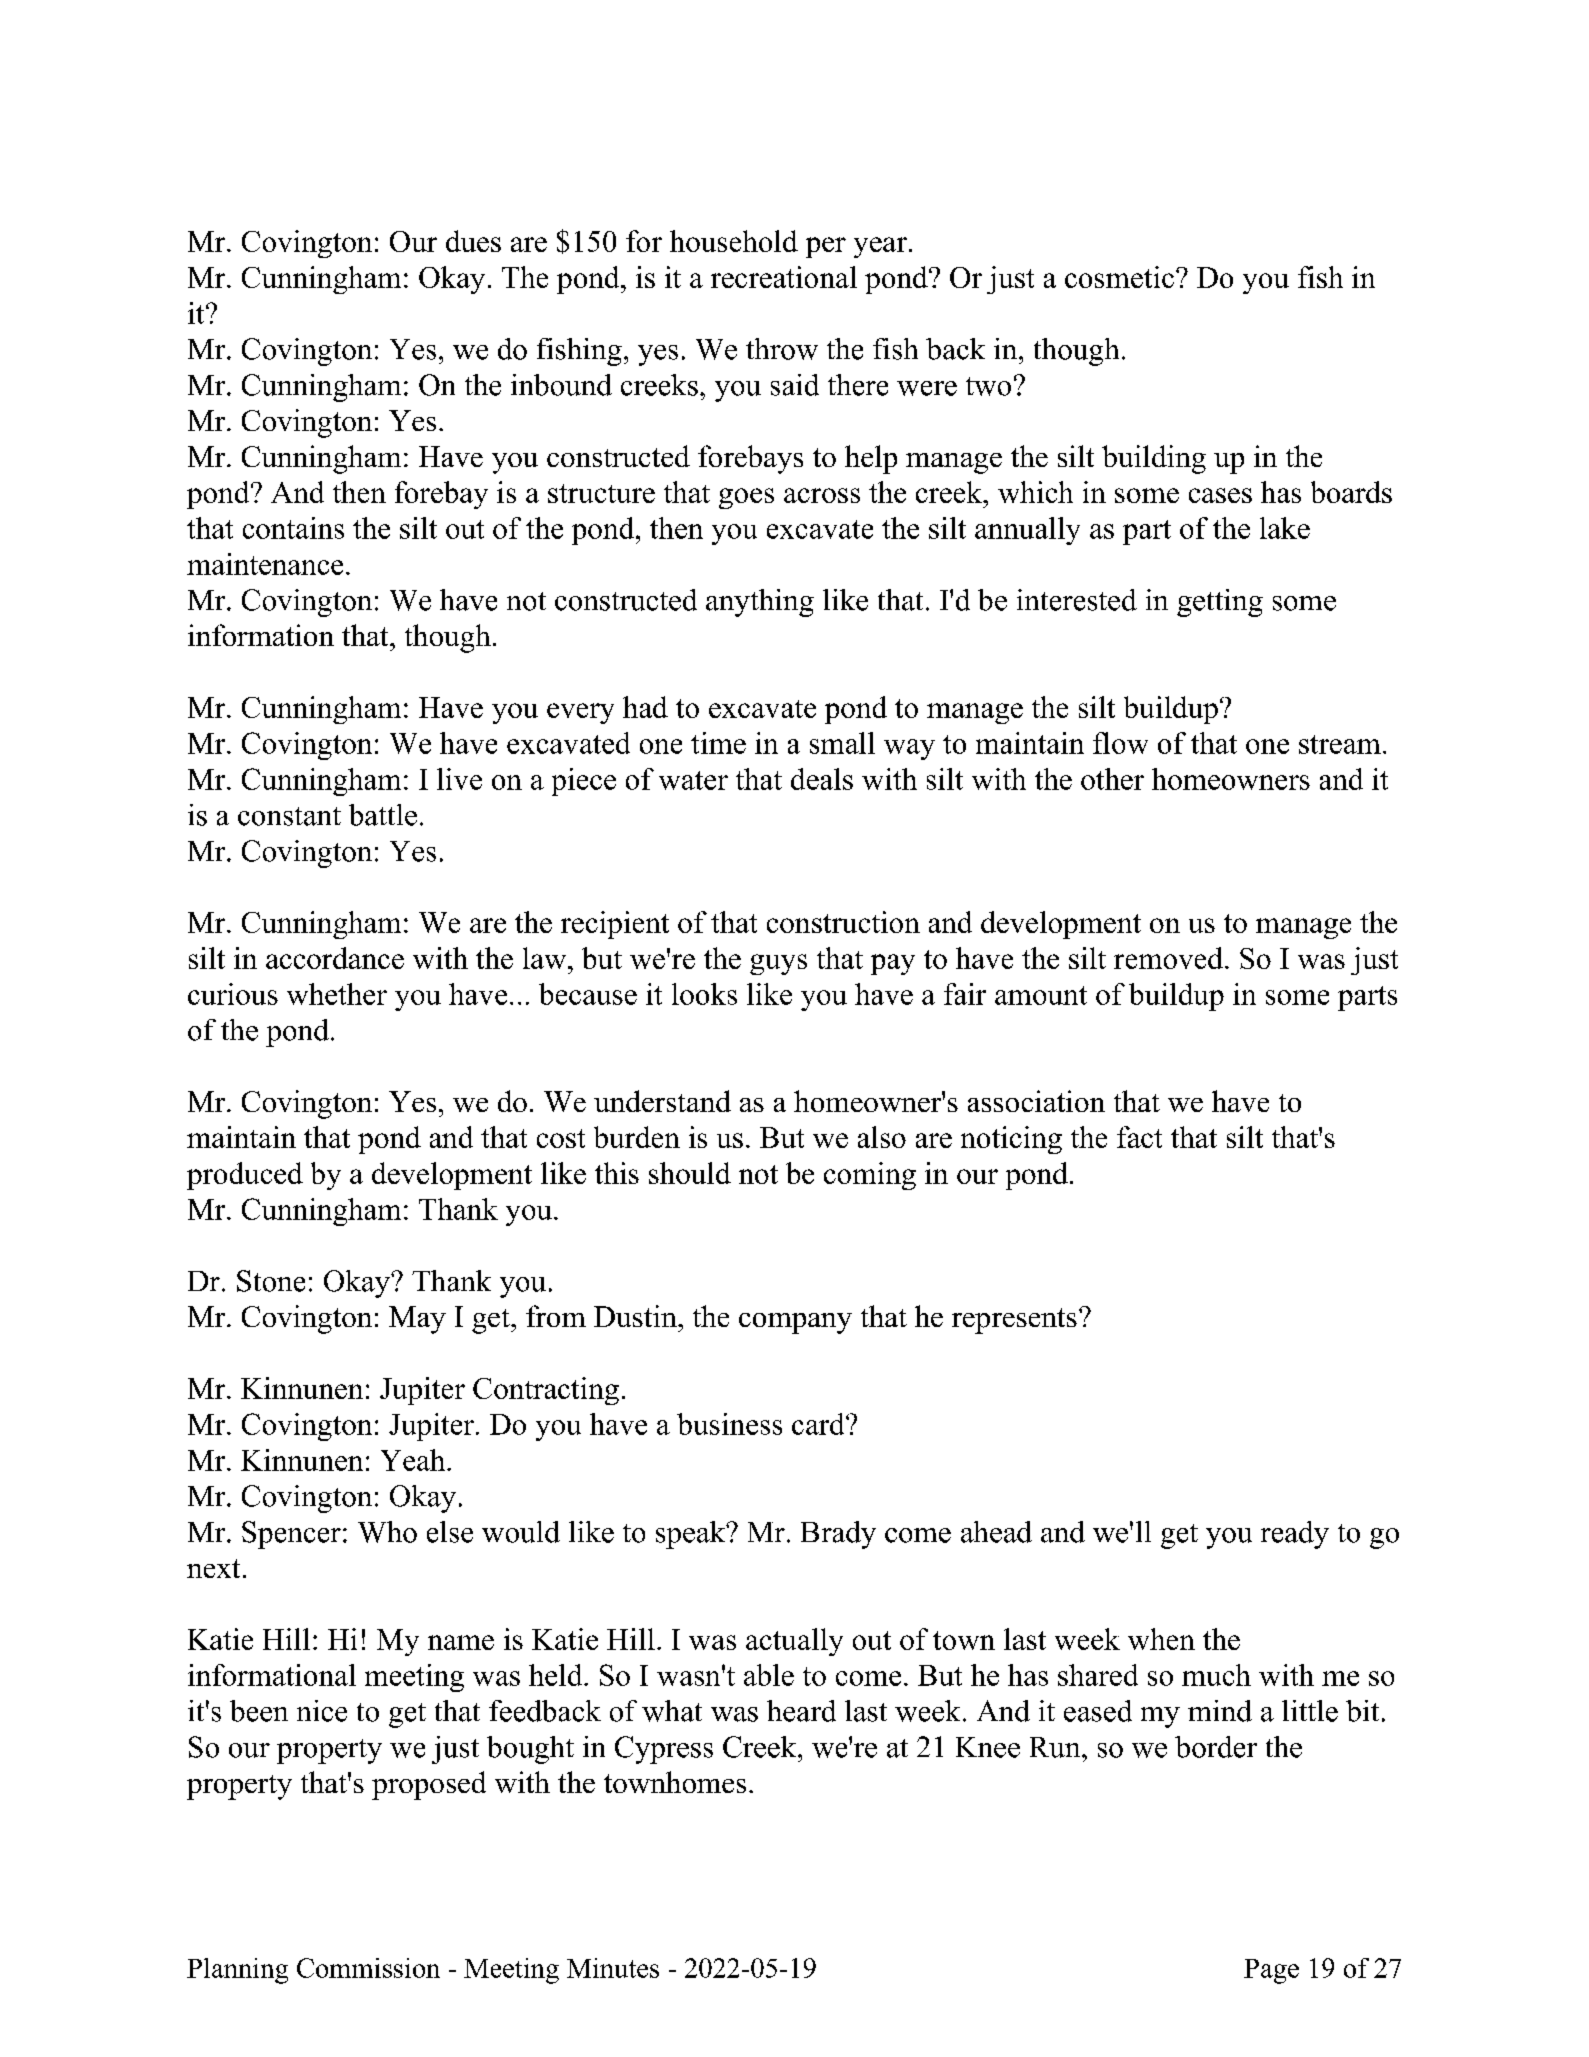 Image resolution: width=1589 pixels, height=2057 pixels. Describe the element at coordinates (245, 1176) in the screenshot. I see `produced` at that location.
